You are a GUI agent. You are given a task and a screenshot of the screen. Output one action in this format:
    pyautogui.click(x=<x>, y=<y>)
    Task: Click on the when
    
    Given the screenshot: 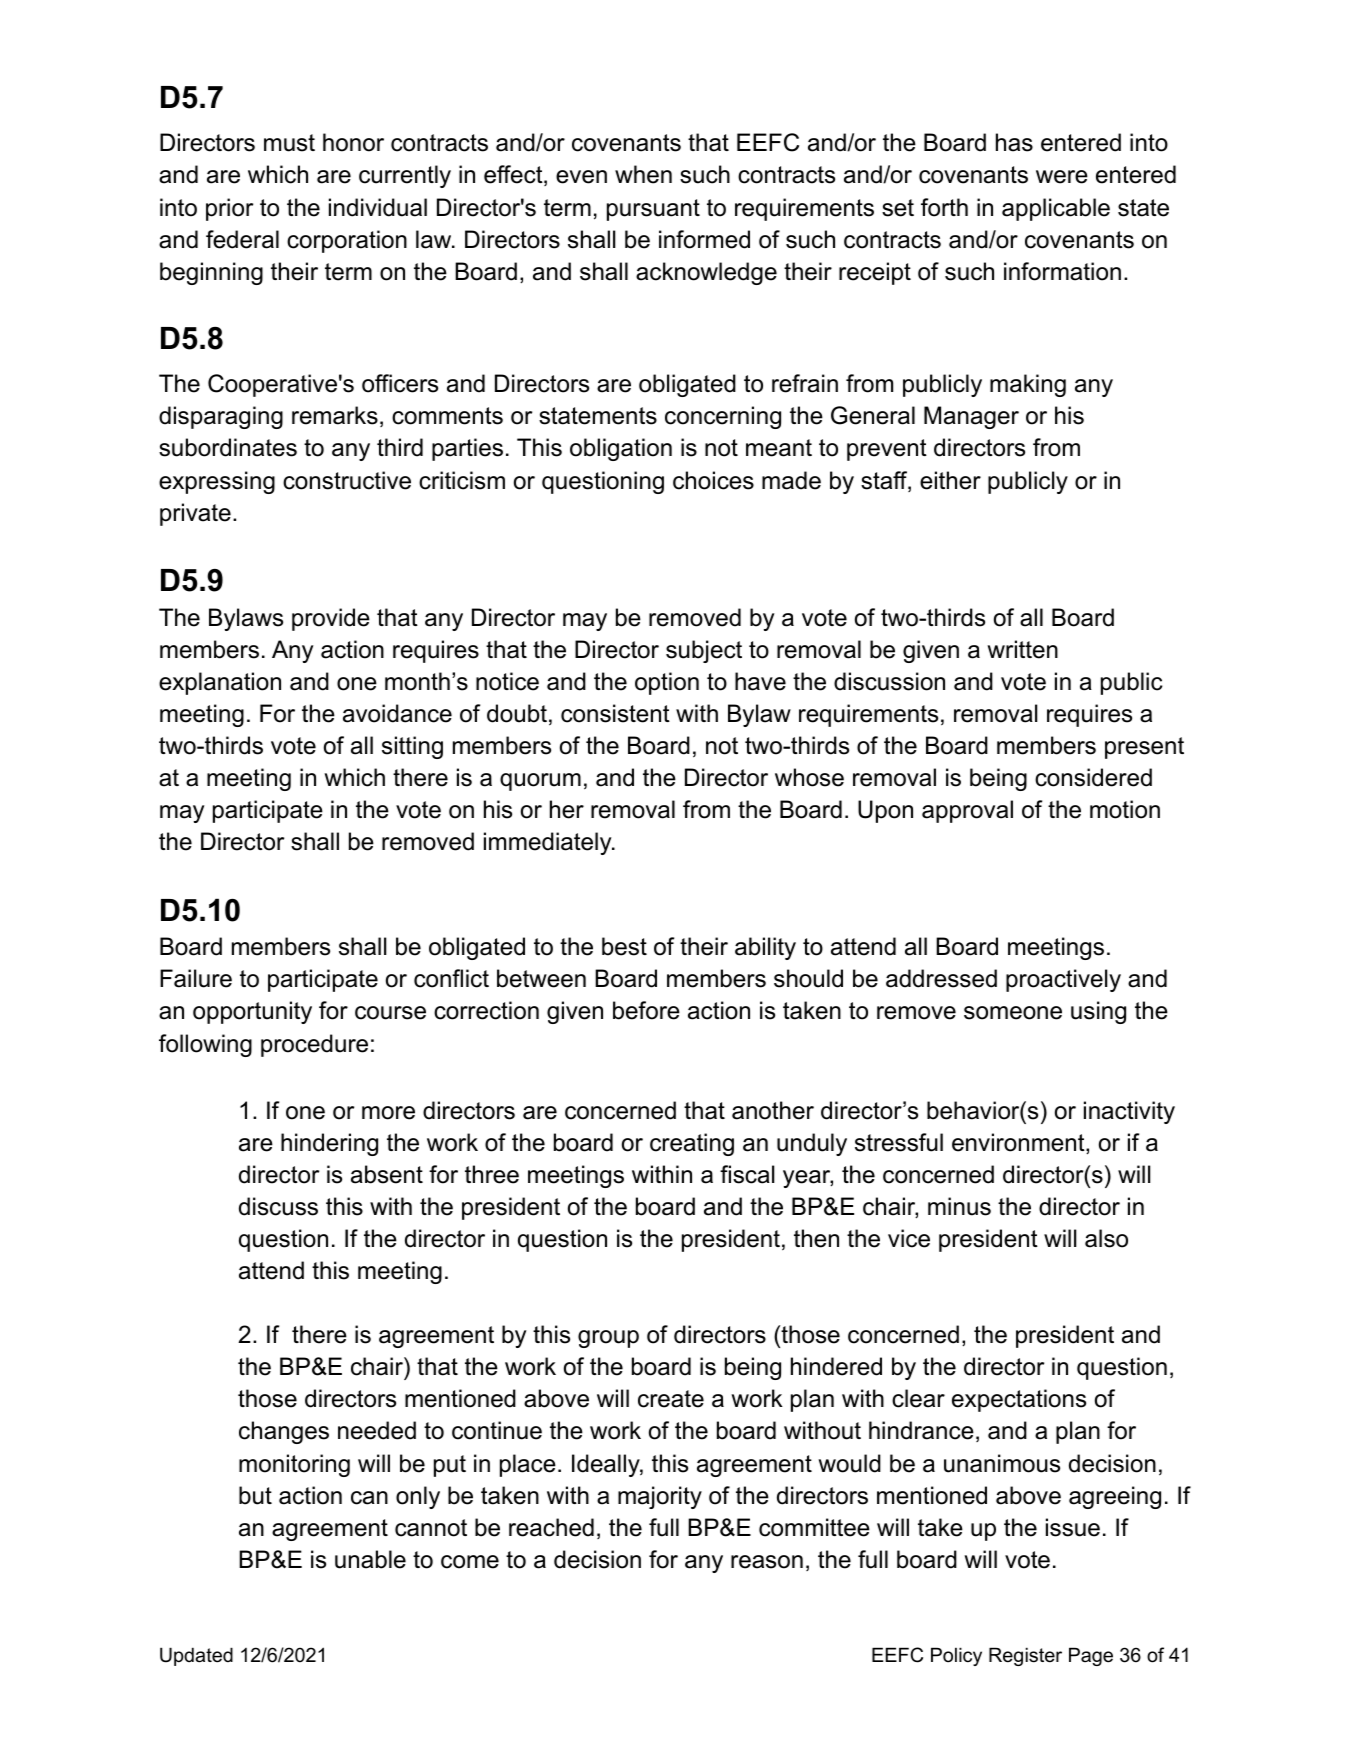 What is the action you would take?
    pyautogui.click(x=643, y=174)
